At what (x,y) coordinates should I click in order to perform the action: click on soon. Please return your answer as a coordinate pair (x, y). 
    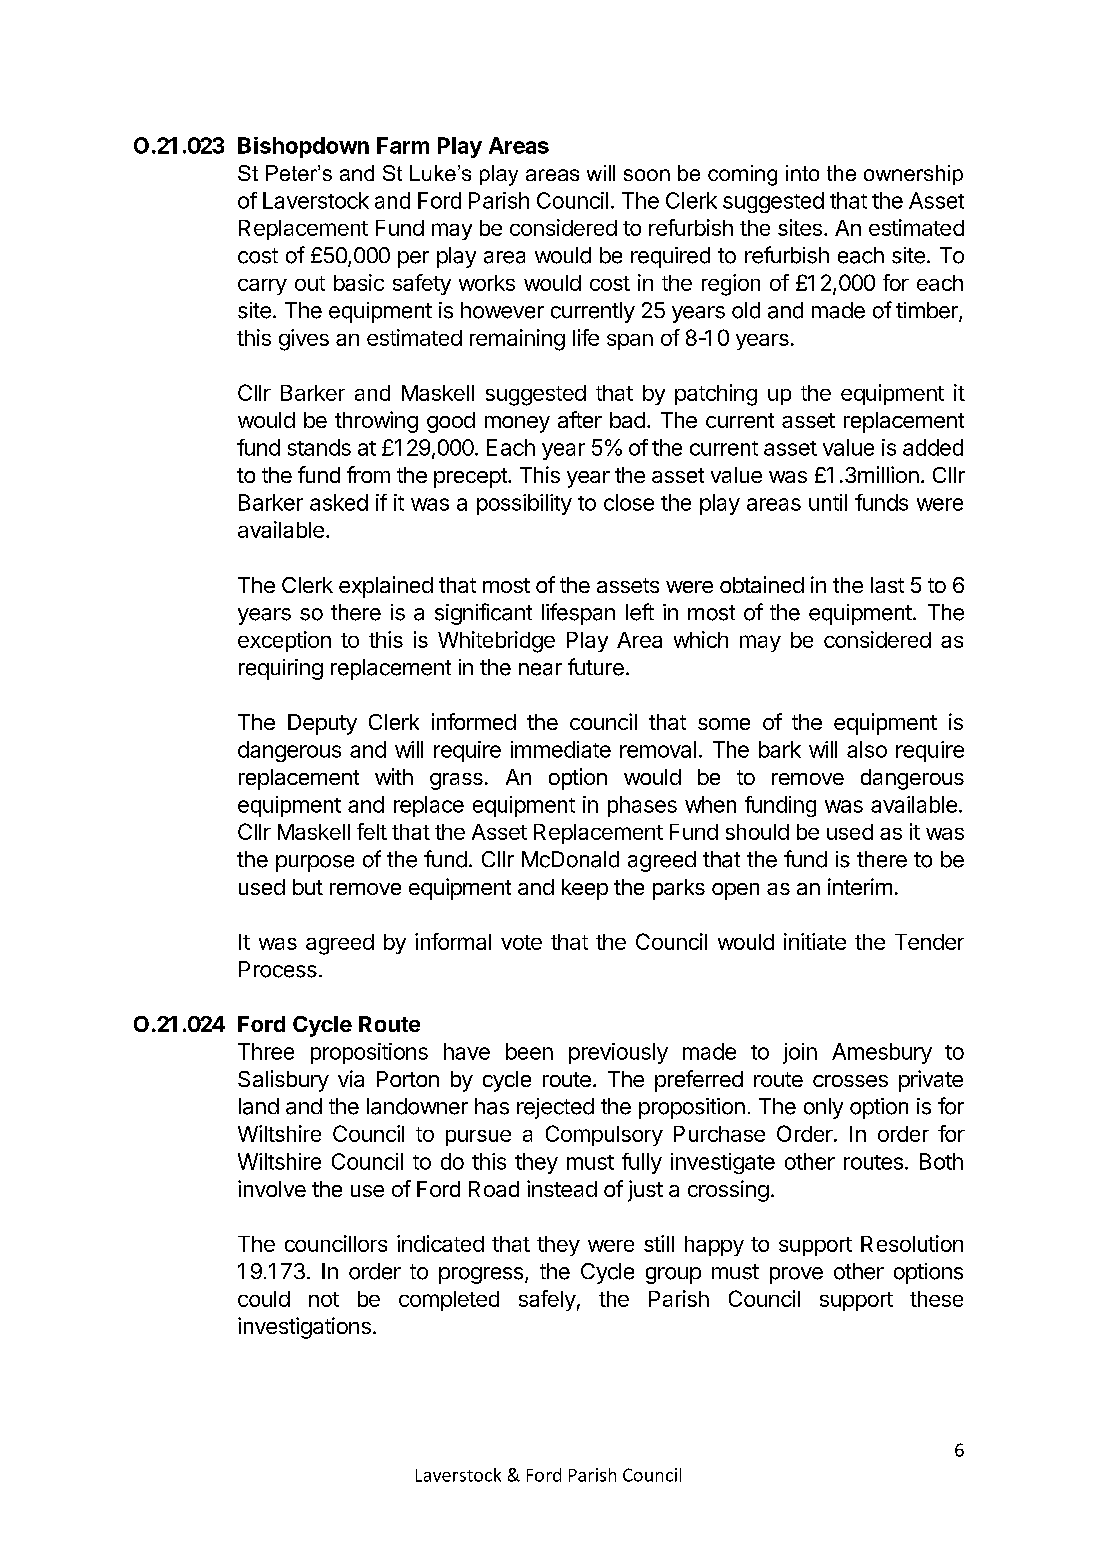
    Looking at the image, I should click on (647, 175).
